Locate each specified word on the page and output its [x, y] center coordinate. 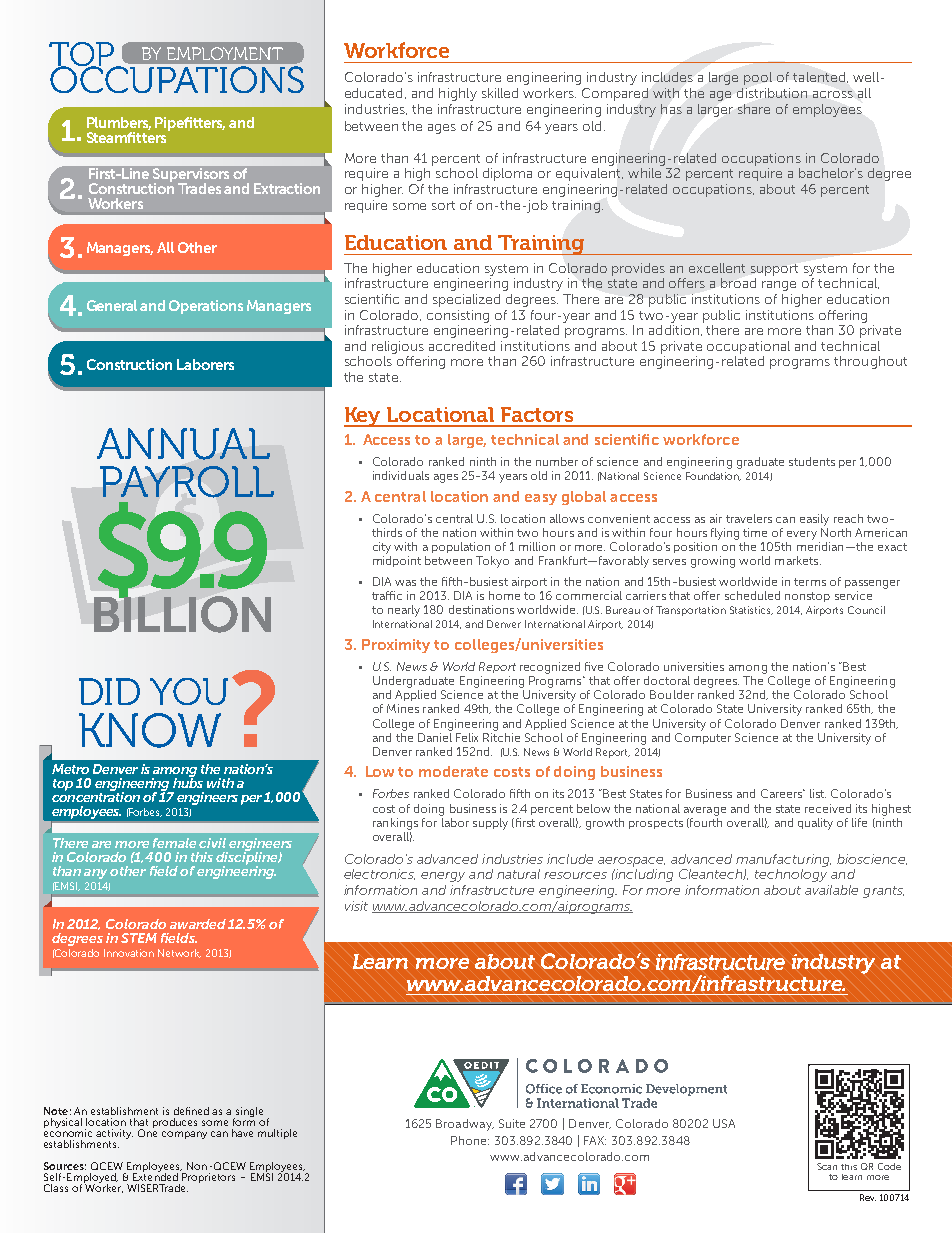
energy [443, 877]
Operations [206, 307]
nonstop [807, 597]
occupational [748, 347]
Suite [512, 1123]
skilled [500, 93]
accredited [462, 346]
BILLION [182, 613]
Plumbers [119, 123]
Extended [155, 1176]
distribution [772, 93]
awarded [198, 924]
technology [791, 875]
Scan [827, 1166]
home [504, 595]
